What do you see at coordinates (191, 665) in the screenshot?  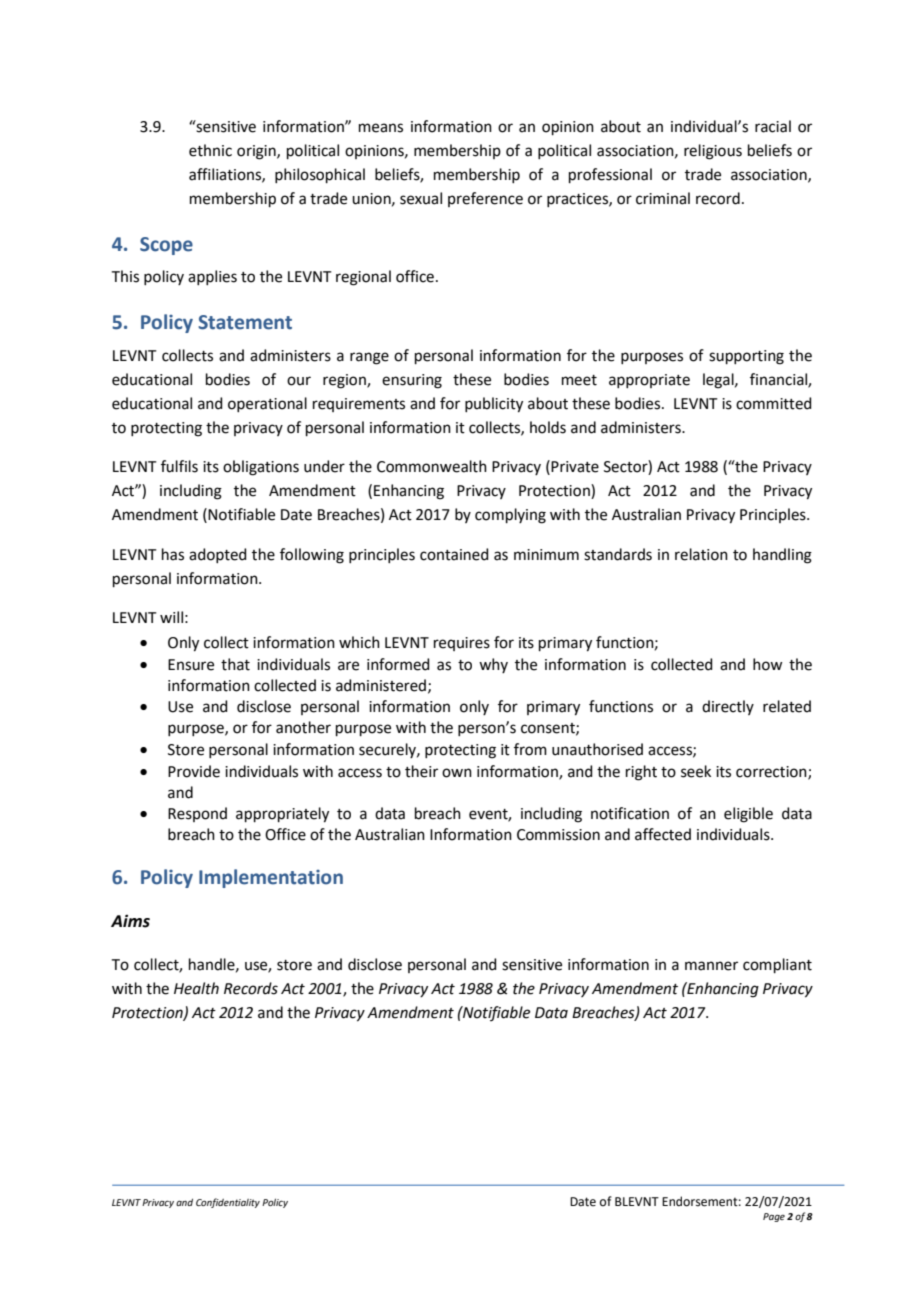 I see `Ensure` at bounding box center [191, 665].
